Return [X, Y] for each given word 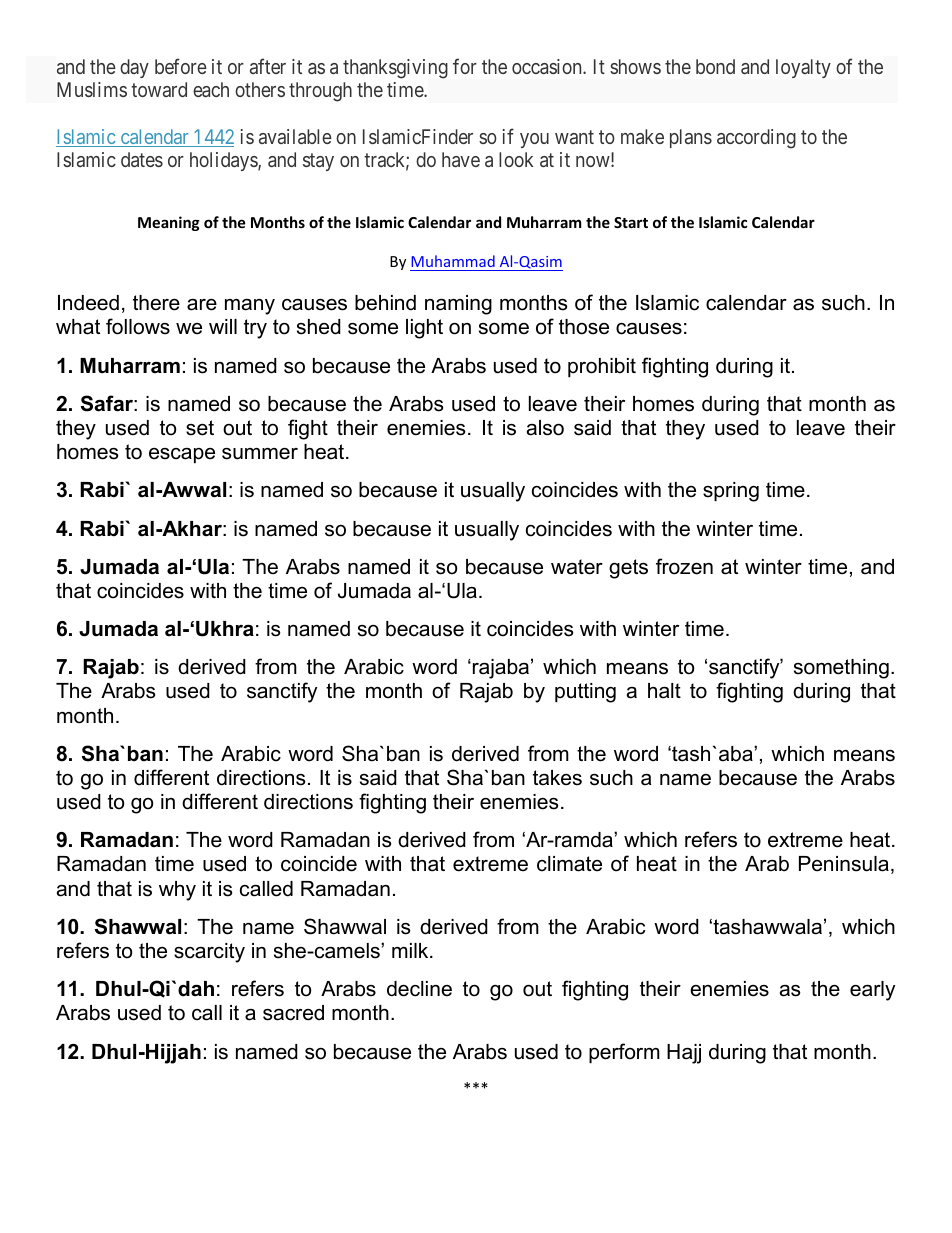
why [177, 891]
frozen [684, 566]
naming [458, 305]
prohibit [602, 367]
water [577, 567]
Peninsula [844, 864]
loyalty [803, 68]
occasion [548, 66]
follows [138, 326]
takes [557, 778]
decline [419, 989]
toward [159, 89]
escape [182, 455]
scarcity [209, 953]
